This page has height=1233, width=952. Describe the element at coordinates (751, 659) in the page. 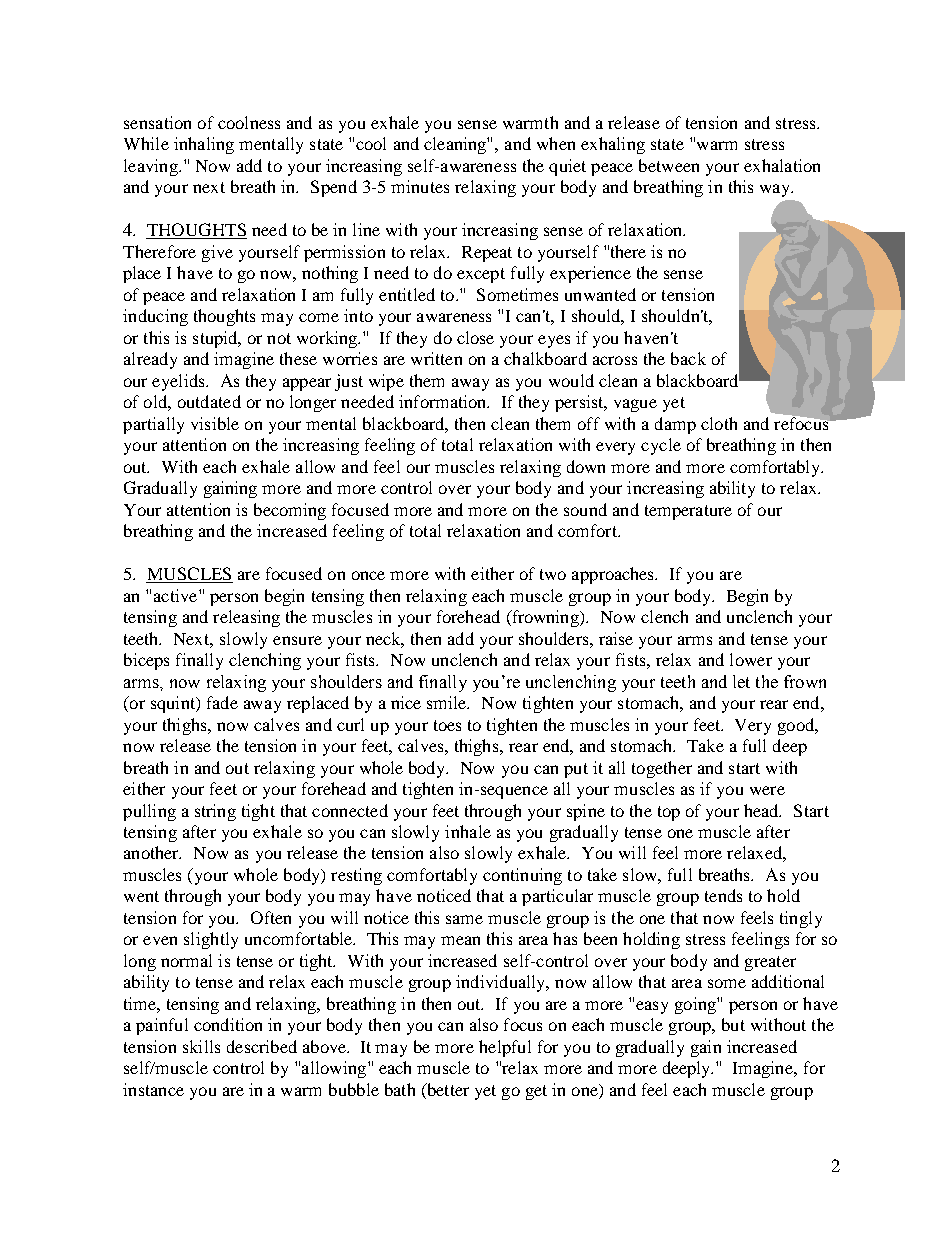

I see `lower` at that location.
